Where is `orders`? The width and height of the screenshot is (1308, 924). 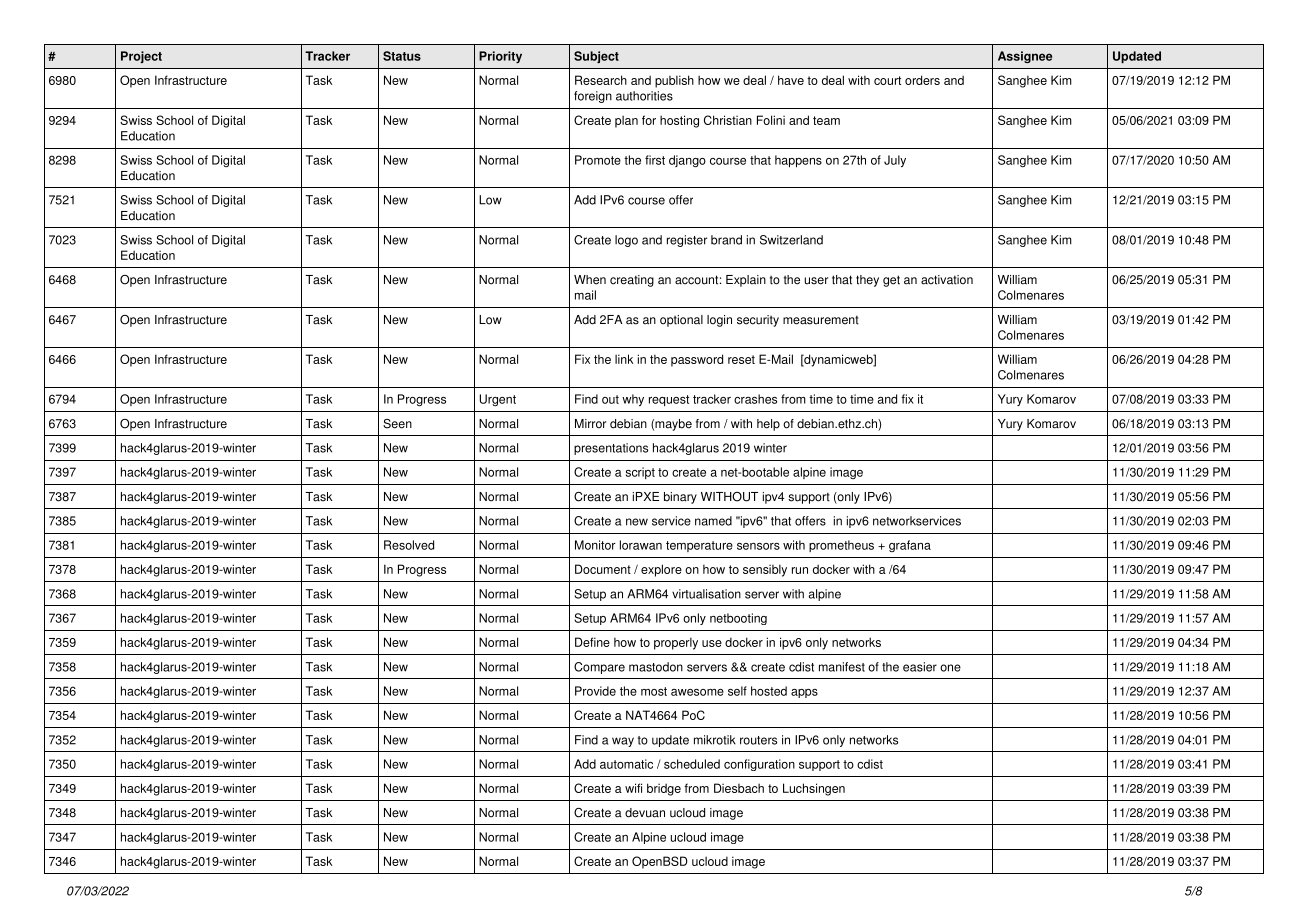
orders is located at coordinates (922, 80).
